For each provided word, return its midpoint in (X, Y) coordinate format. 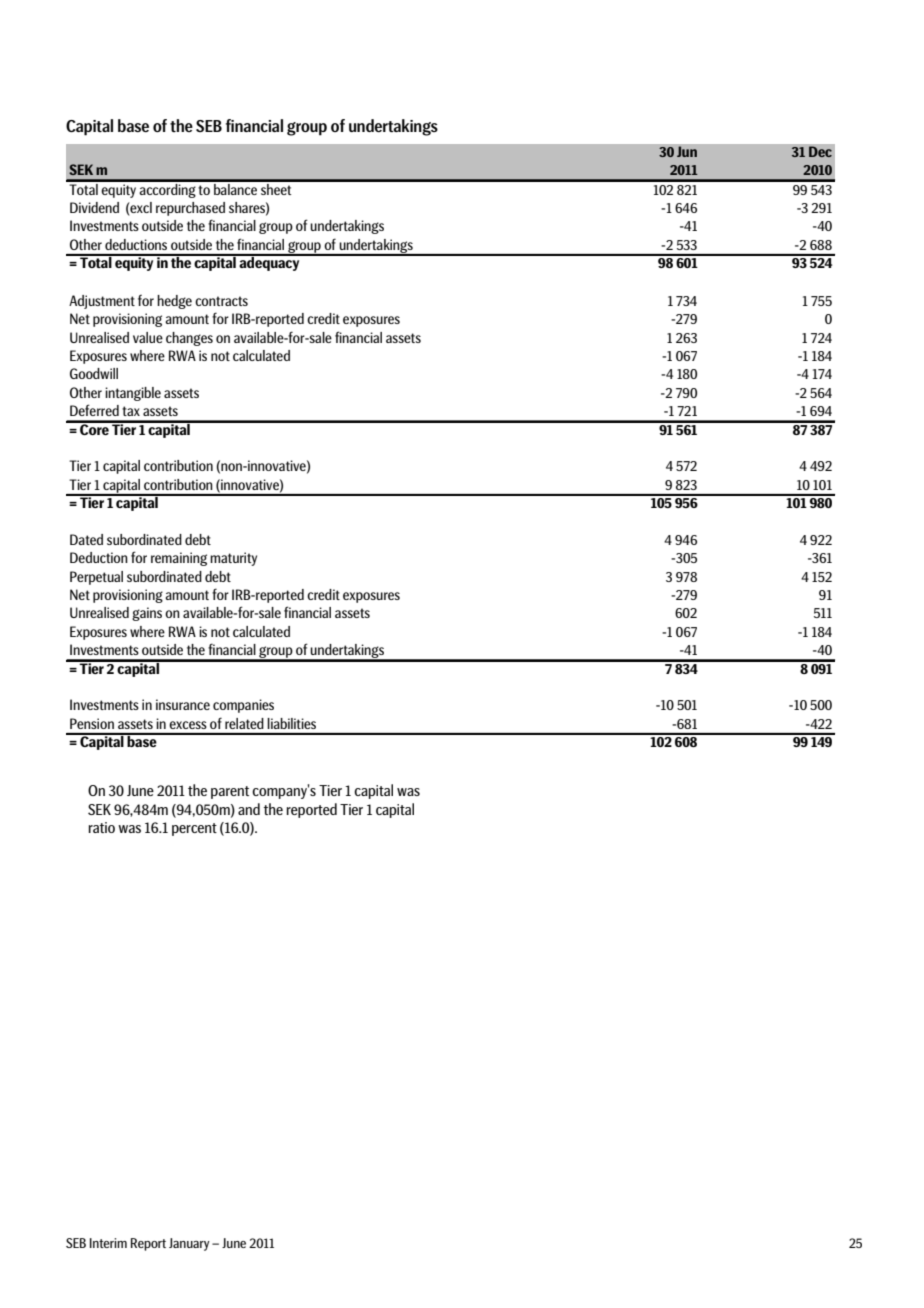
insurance (183, 704)
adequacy (269, 263)
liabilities (291, 723)
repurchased (190, 209)
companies (243, 706)
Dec (820, 152)
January (189, 1244)
